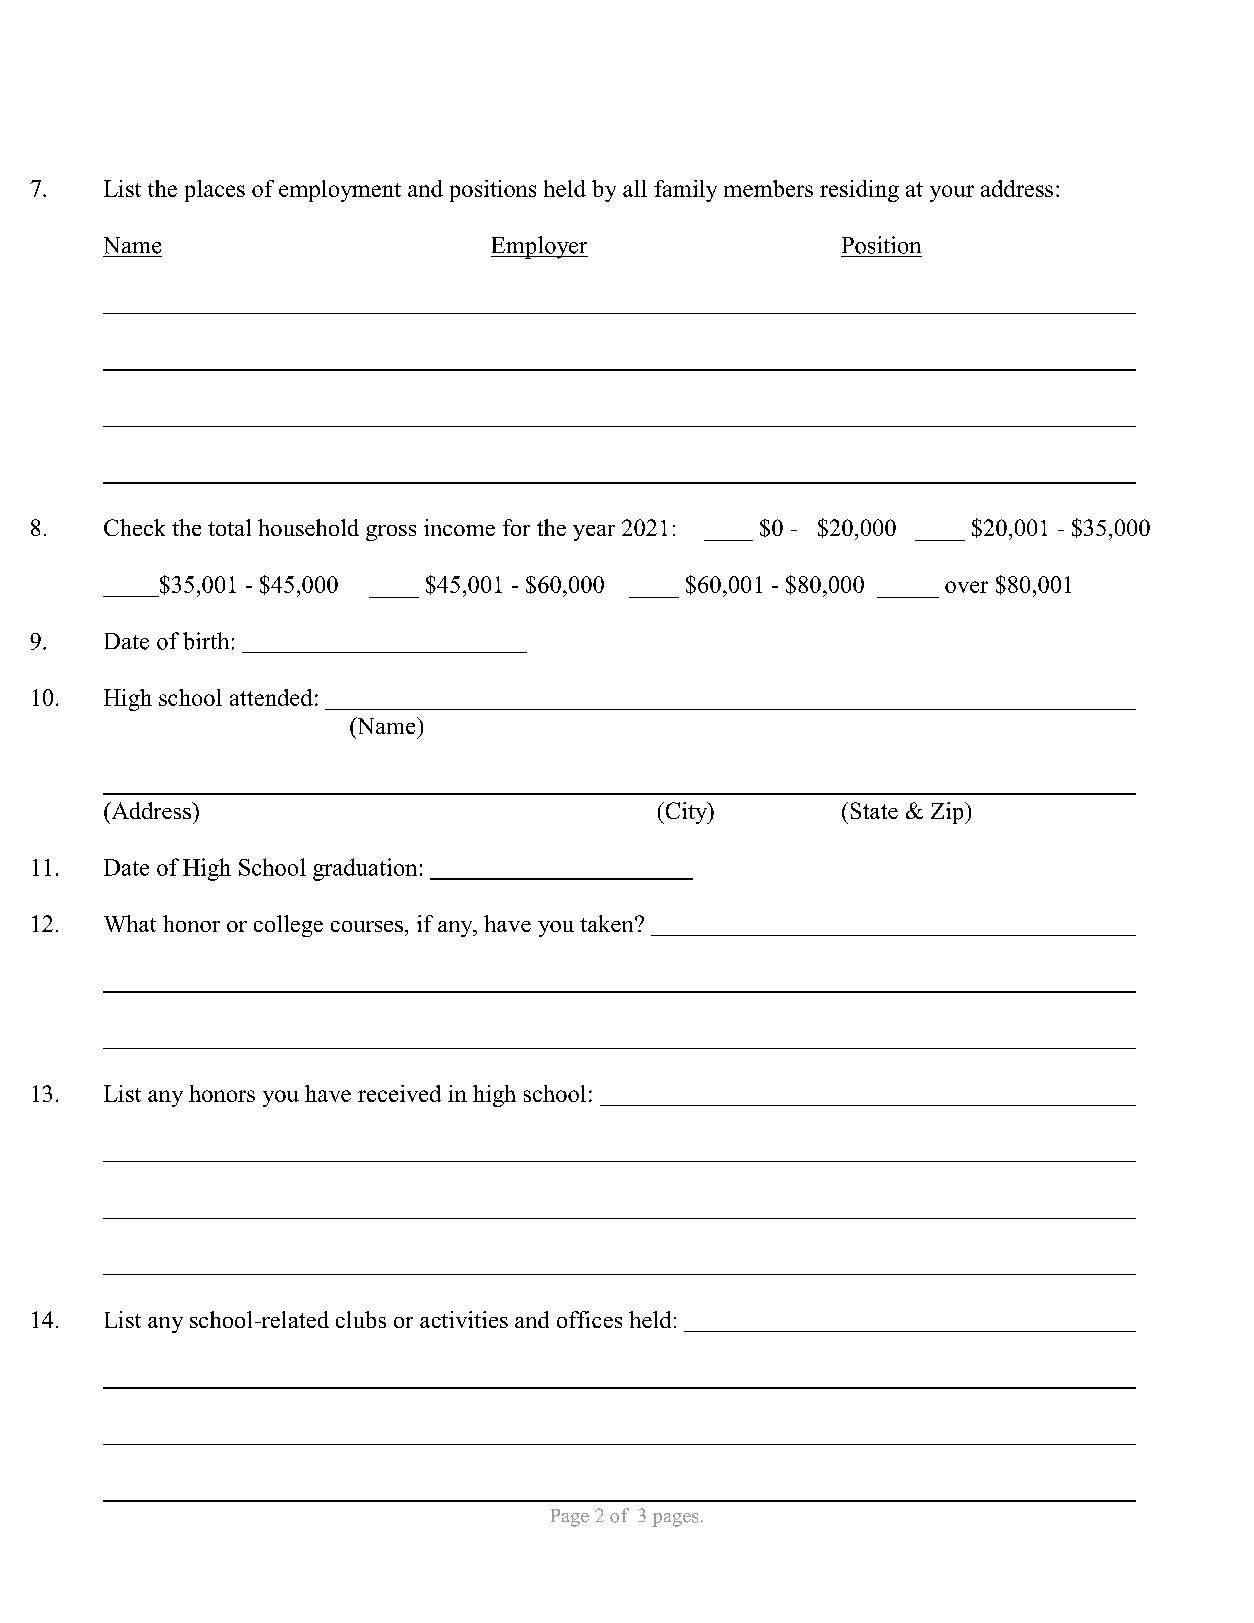  Describe the element at coordinates (215, 191) in the document. I see `places` at that location.
